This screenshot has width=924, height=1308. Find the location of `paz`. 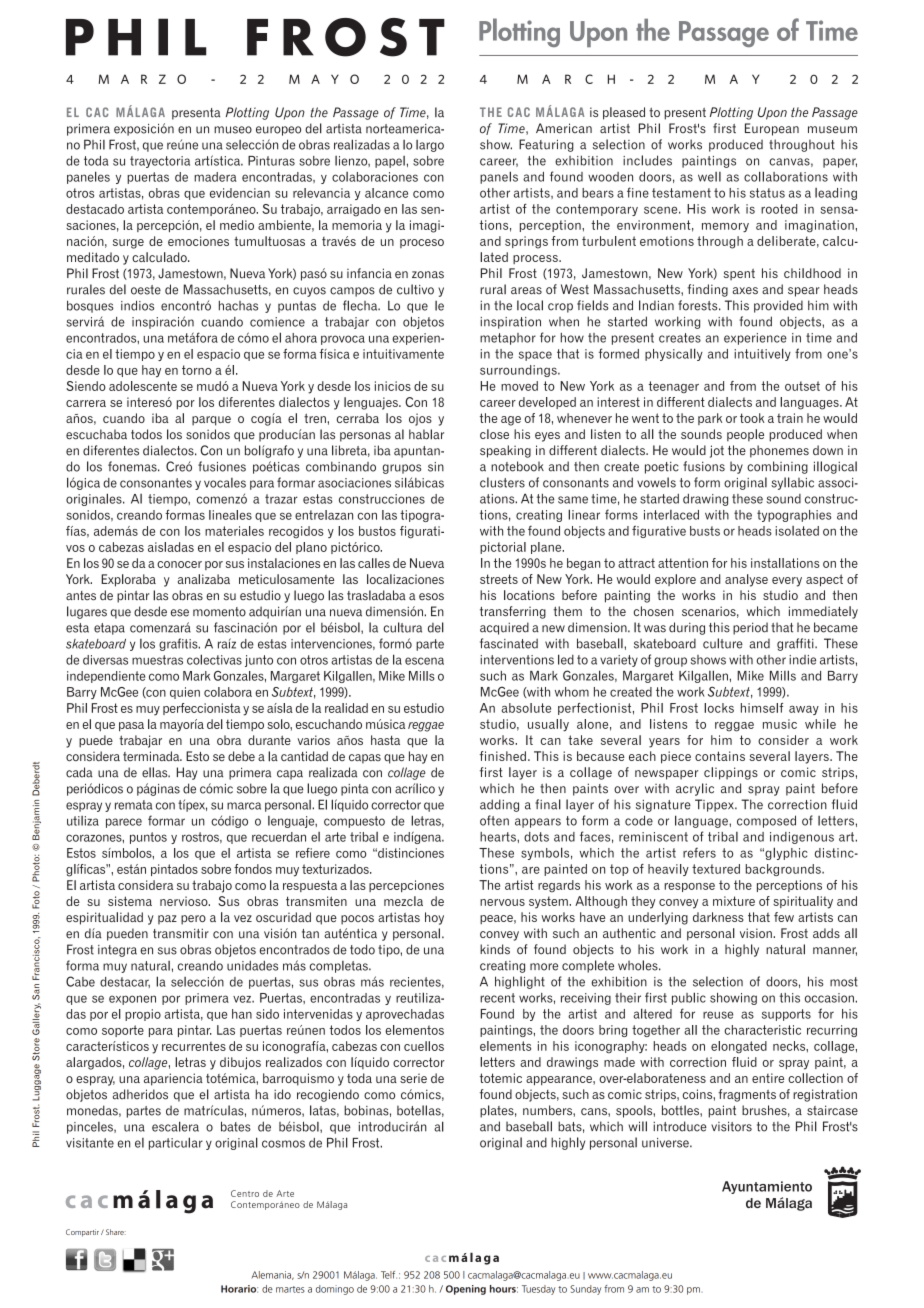

paz is located at coordinates (167, 920).
